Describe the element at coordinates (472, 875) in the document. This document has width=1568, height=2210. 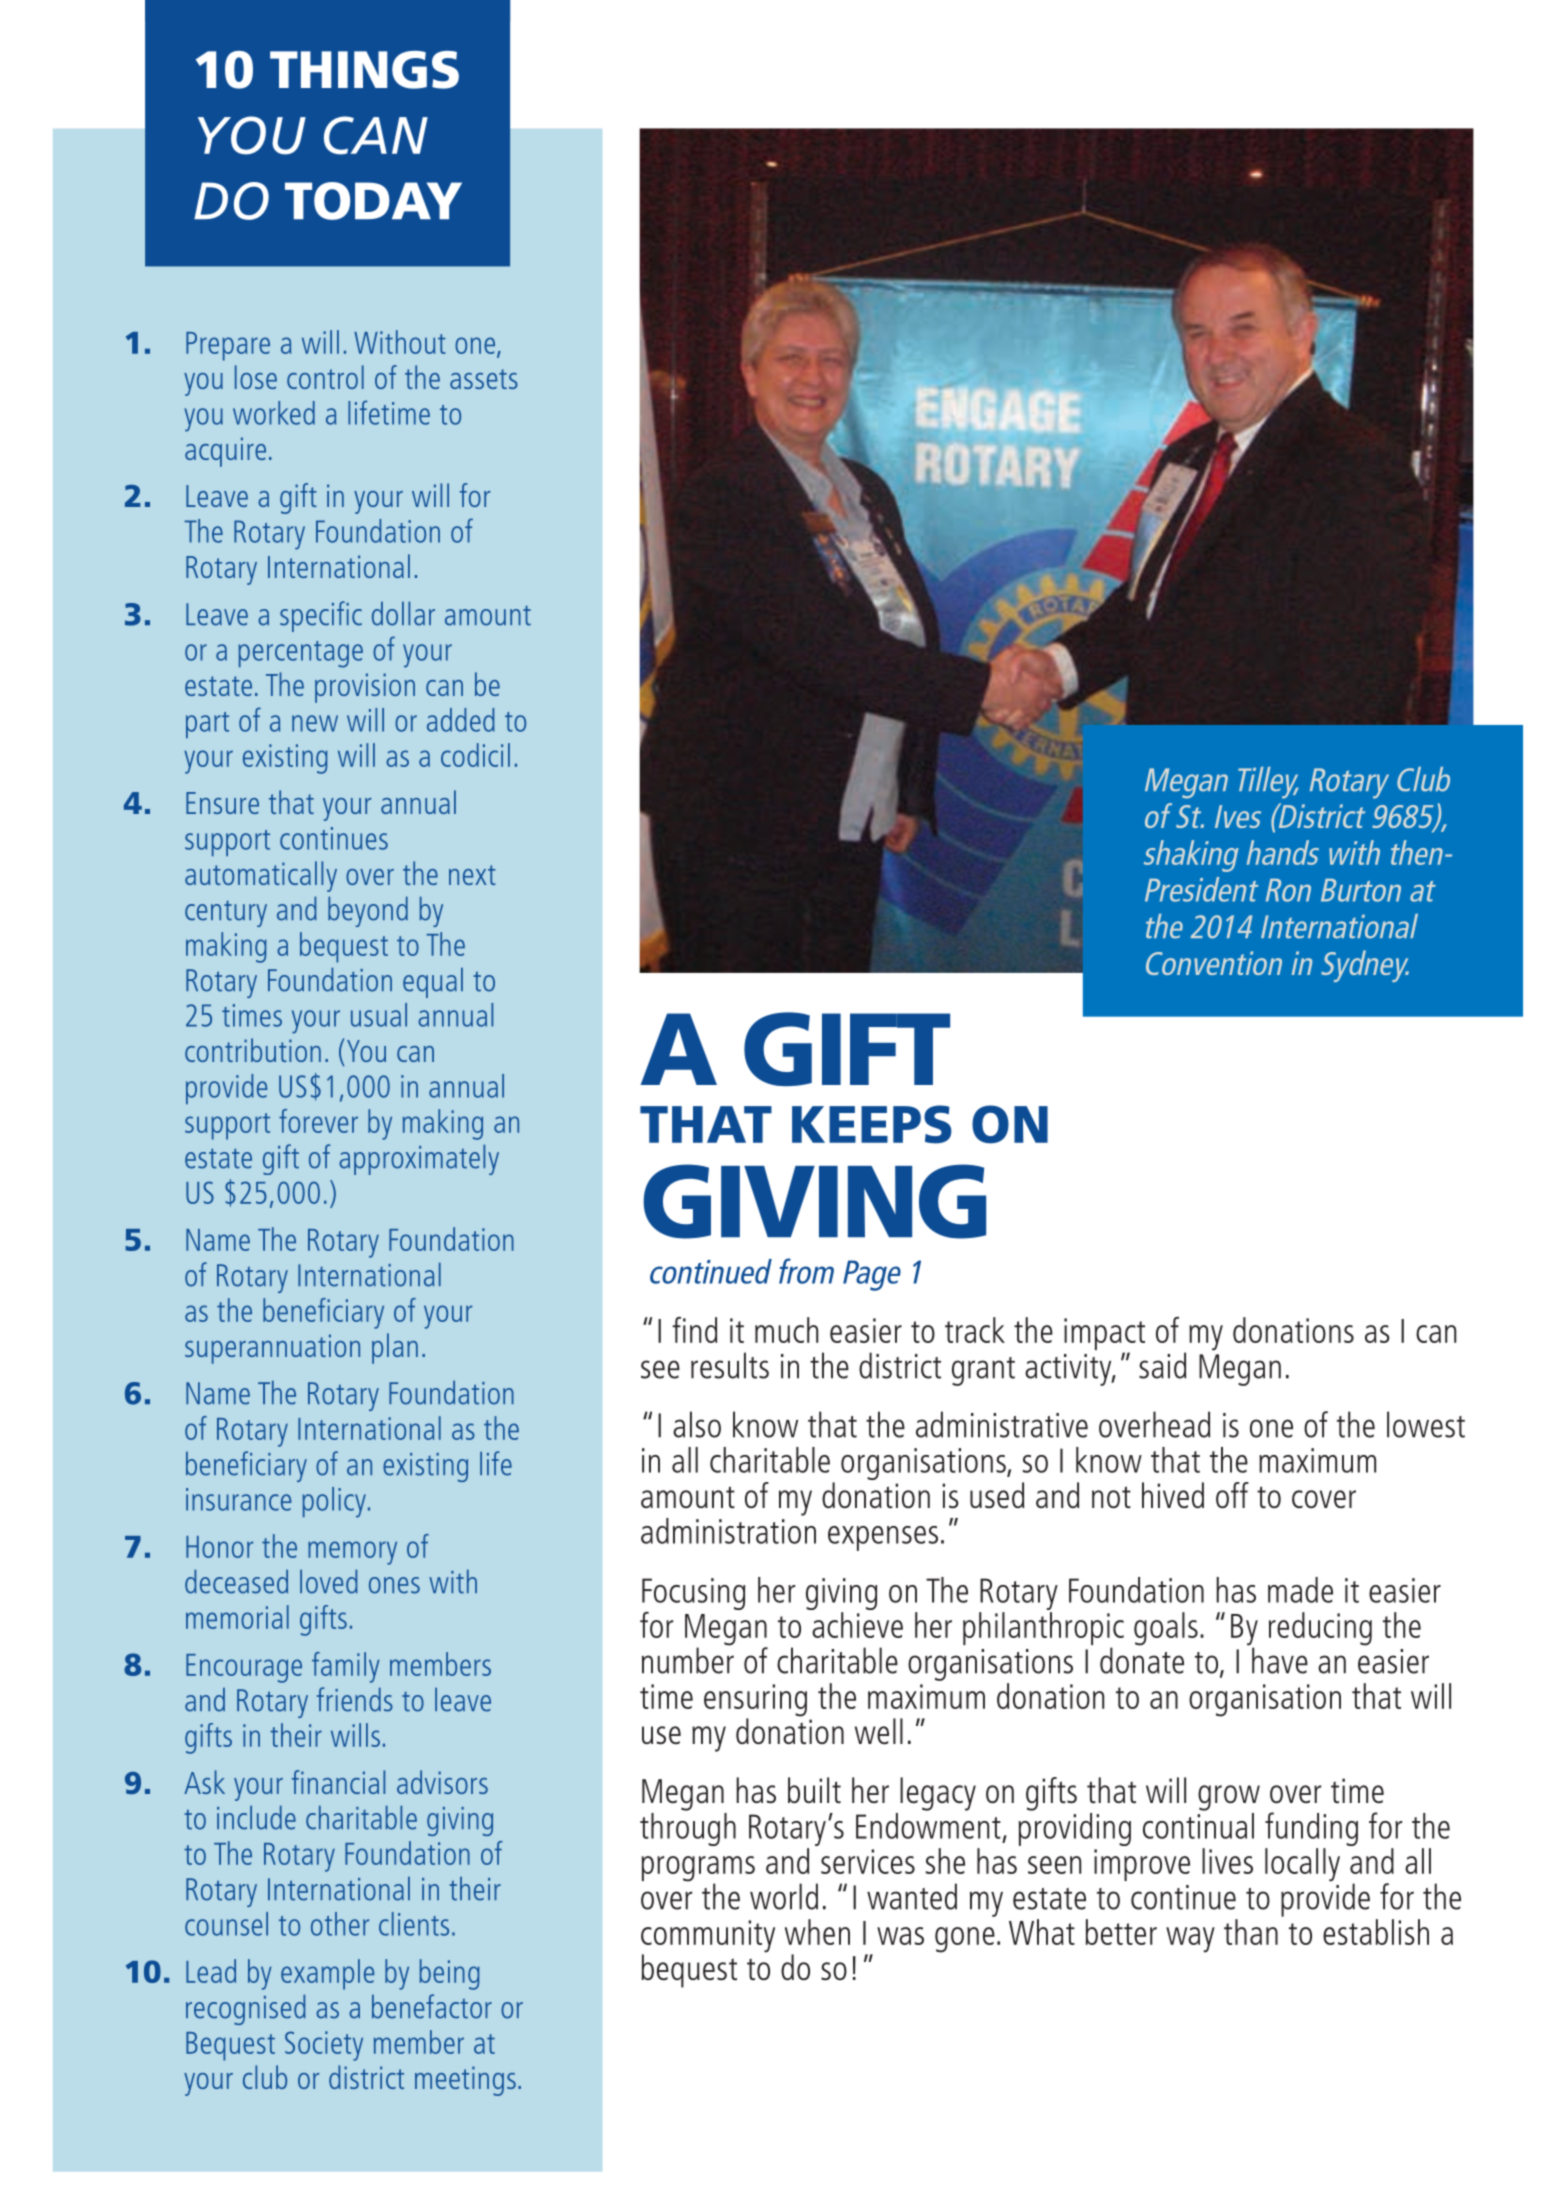
I see `next` at that location.
